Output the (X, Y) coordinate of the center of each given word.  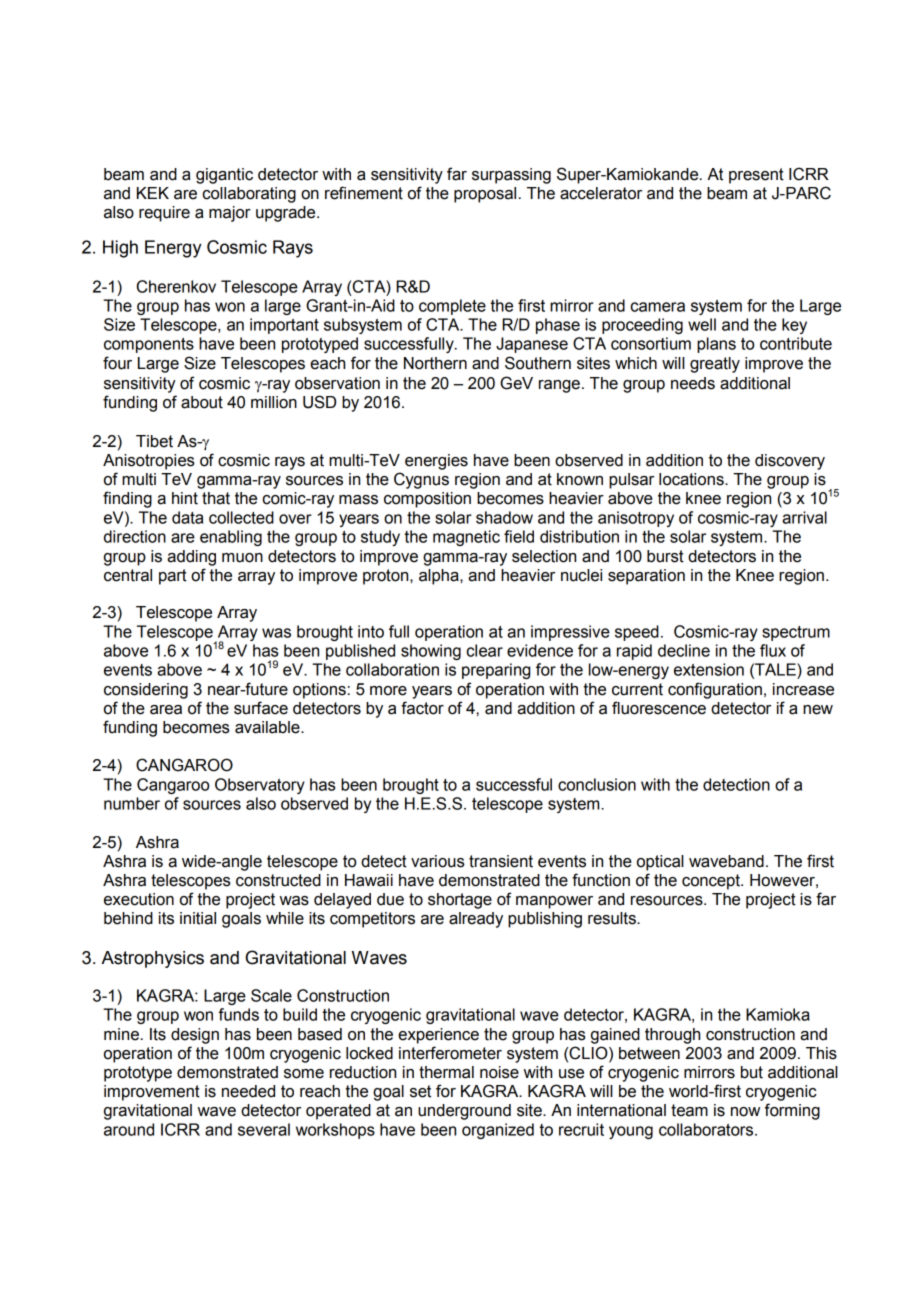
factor (422, 708)
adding (191, 558)
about (202, 402)
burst (665, 556)
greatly (715, 365)
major (230, 214)
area (166, 710)
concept (712, 882)
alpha (440, 577)
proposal (485, 195)
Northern (435, 363)
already (476, 920)
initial (198, 918)
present (756, 176)
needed (248, 1091)
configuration (715, 690)
